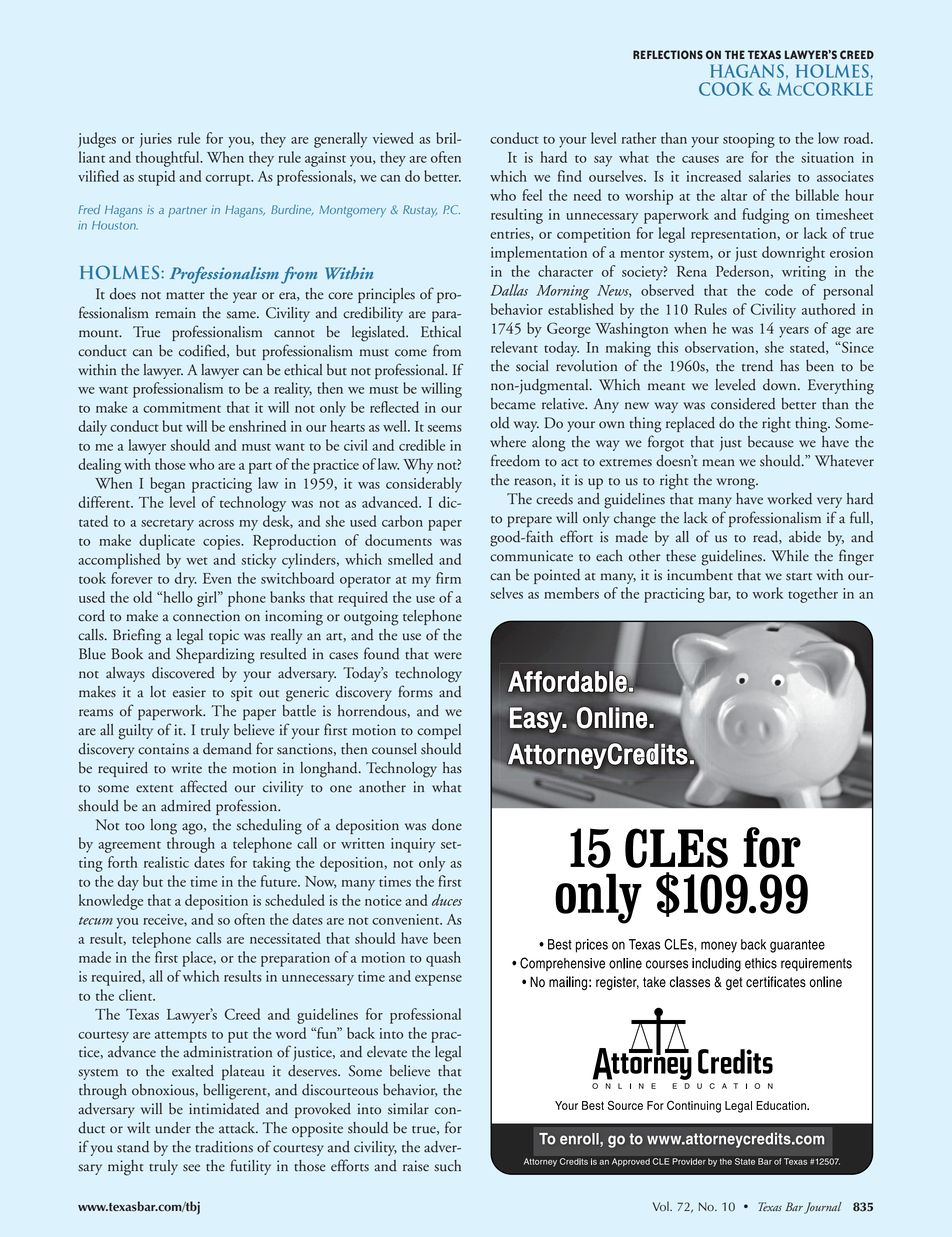  What do you see at coordinates (813, 595) in the page?
I see `together` at bounding box center [813, 595].
